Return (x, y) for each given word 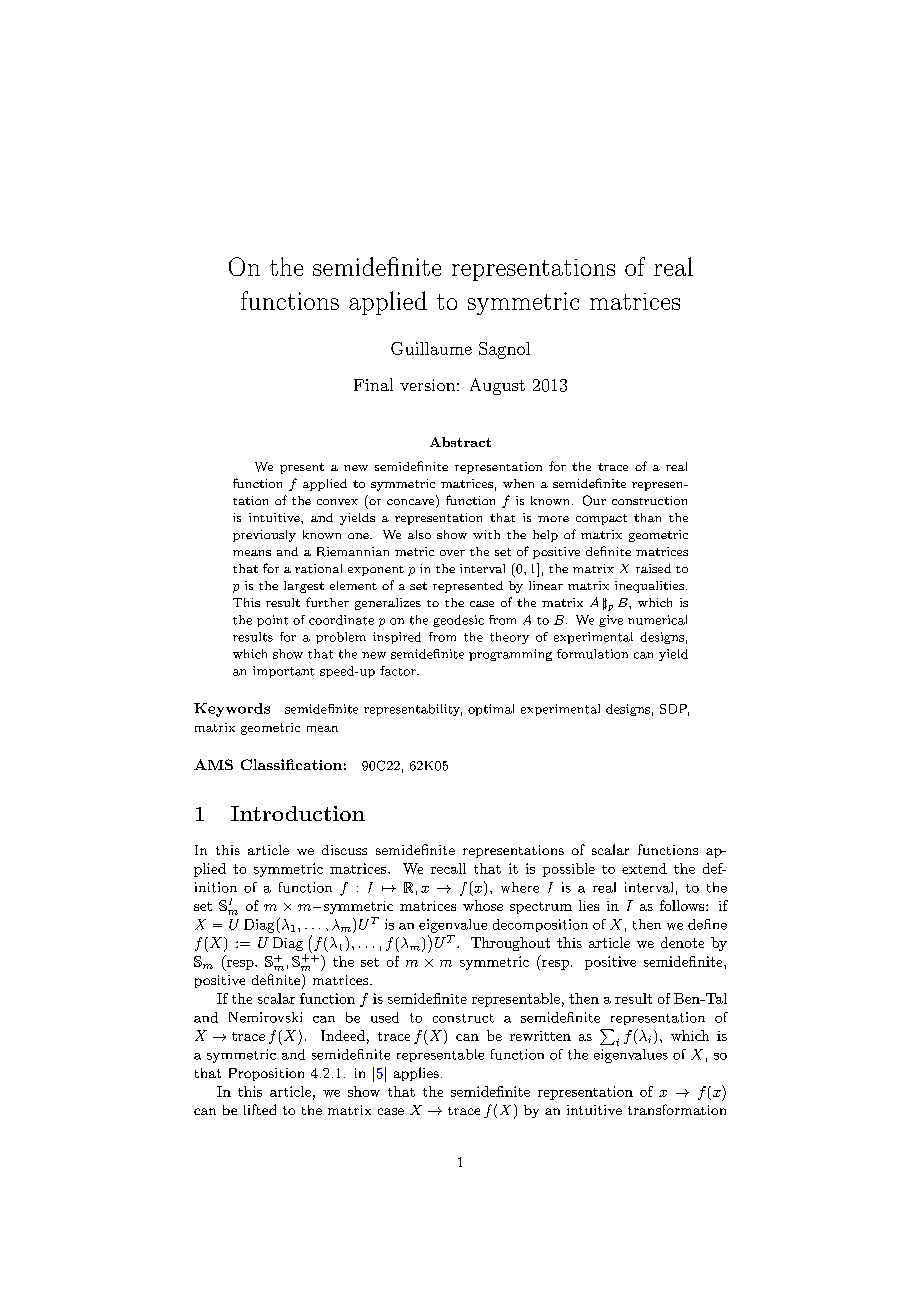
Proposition (266, 1074)
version (427, 385)
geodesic (458, 621)
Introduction (298, 813)
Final (373, 384)
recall (448, 868)
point (272, 621)
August (497, 386)
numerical (657, 620)
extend (644, 868)
